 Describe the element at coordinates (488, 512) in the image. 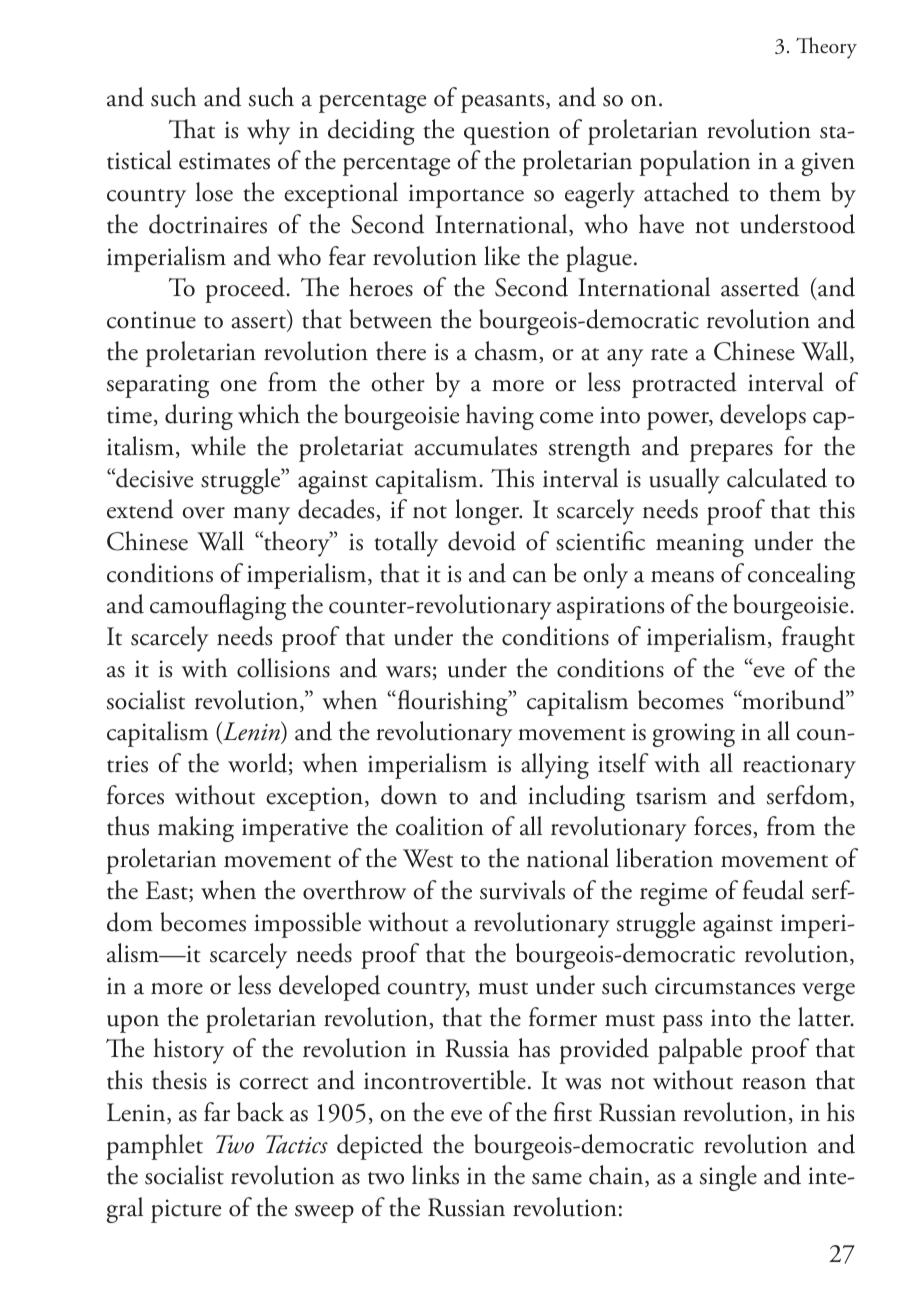

I see `longer` at that location.
